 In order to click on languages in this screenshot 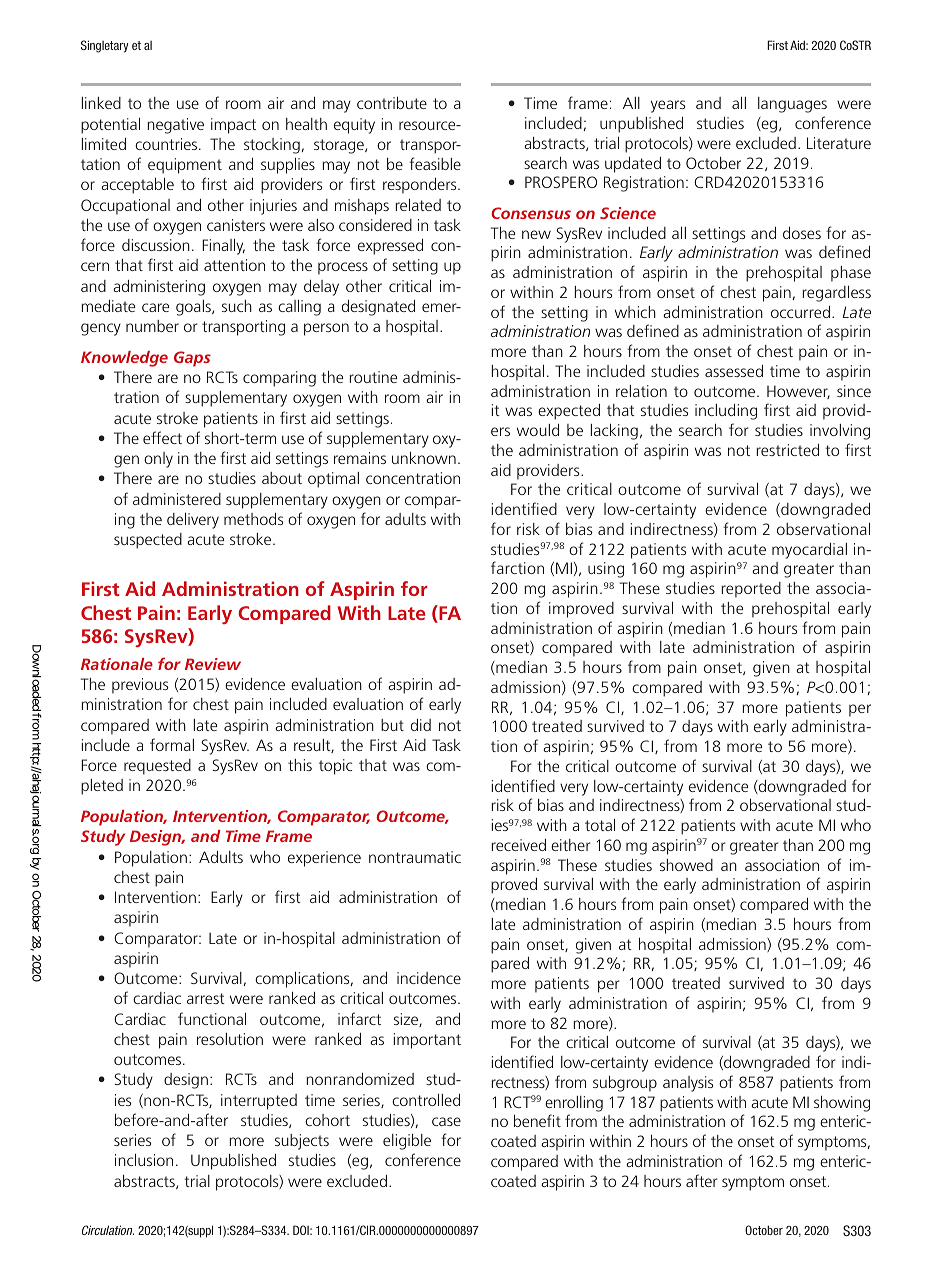, I will do `click(792, 105)`.
